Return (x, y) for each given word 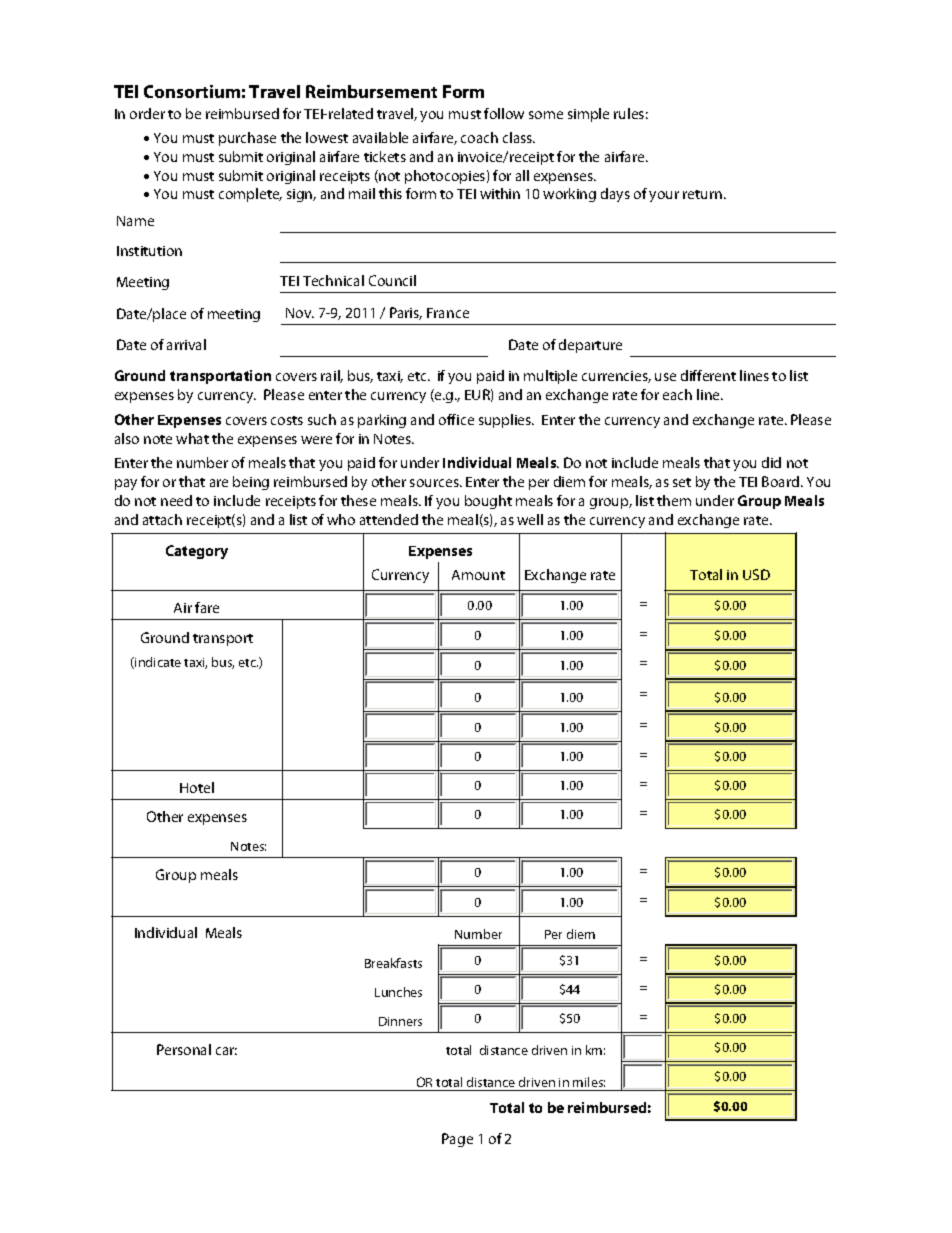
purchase (247, 139)
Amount (478, 575)
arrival (186, 344)
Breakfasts (393, 963)
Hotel (197, 787)
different (708, 375)
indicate (157, 663)
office (456, 419)
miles (589, 1082)
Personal (184, 1049)
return (702, 194)
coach (479, 137)
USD (756, 574)
